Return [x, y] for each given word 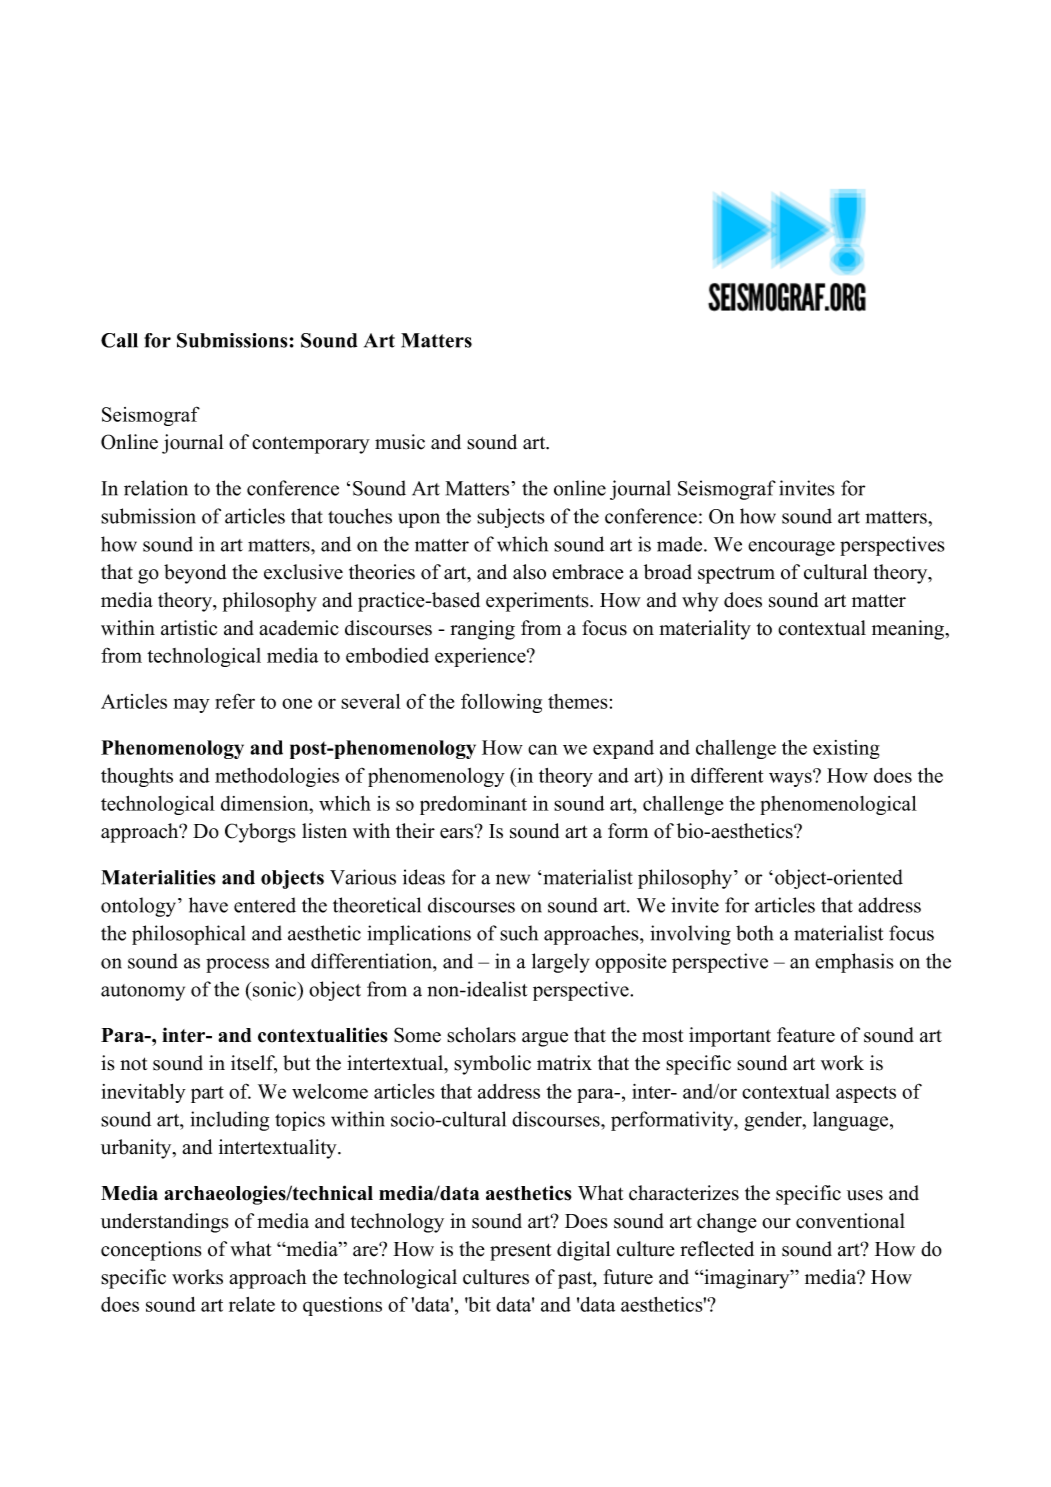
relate [252, 1304]
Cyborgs [260, 833]
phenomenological [838, 805]
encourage [791, 548]
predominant [473, 805]
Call [119, 340]
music [400, 442]
